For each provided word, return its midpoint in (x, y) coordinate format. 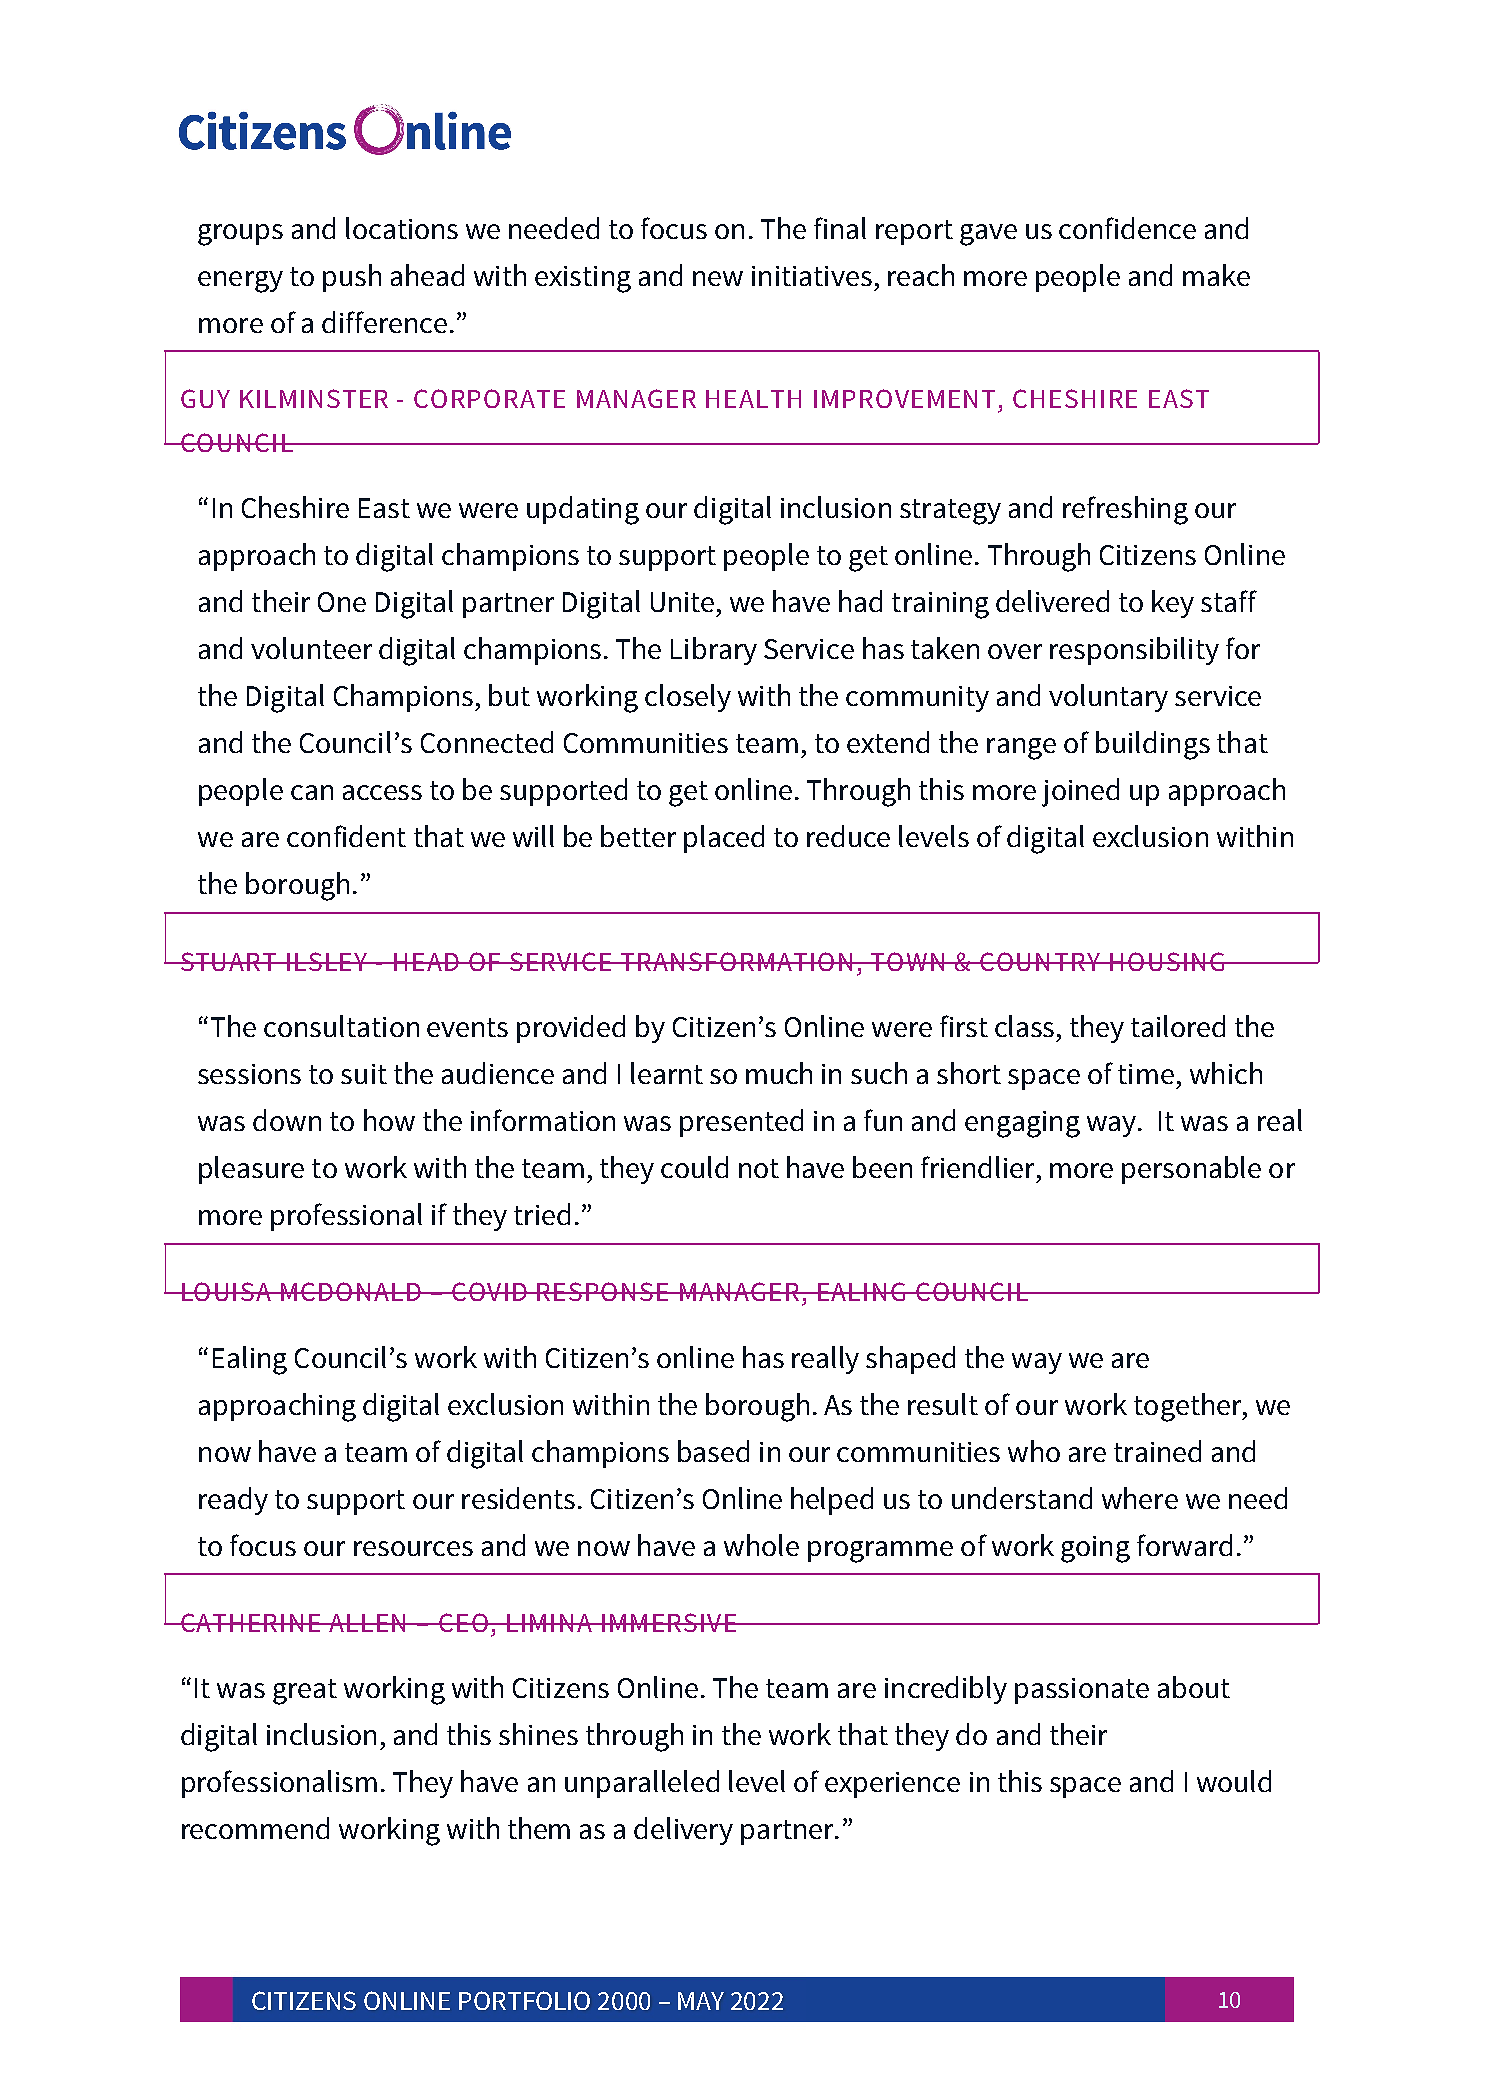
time (1146, 1074)
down (287, 1120)
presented (741, 1123)
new (718, 278)
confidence (1127, 228)
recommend (255, 1828)
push (352, 278)
